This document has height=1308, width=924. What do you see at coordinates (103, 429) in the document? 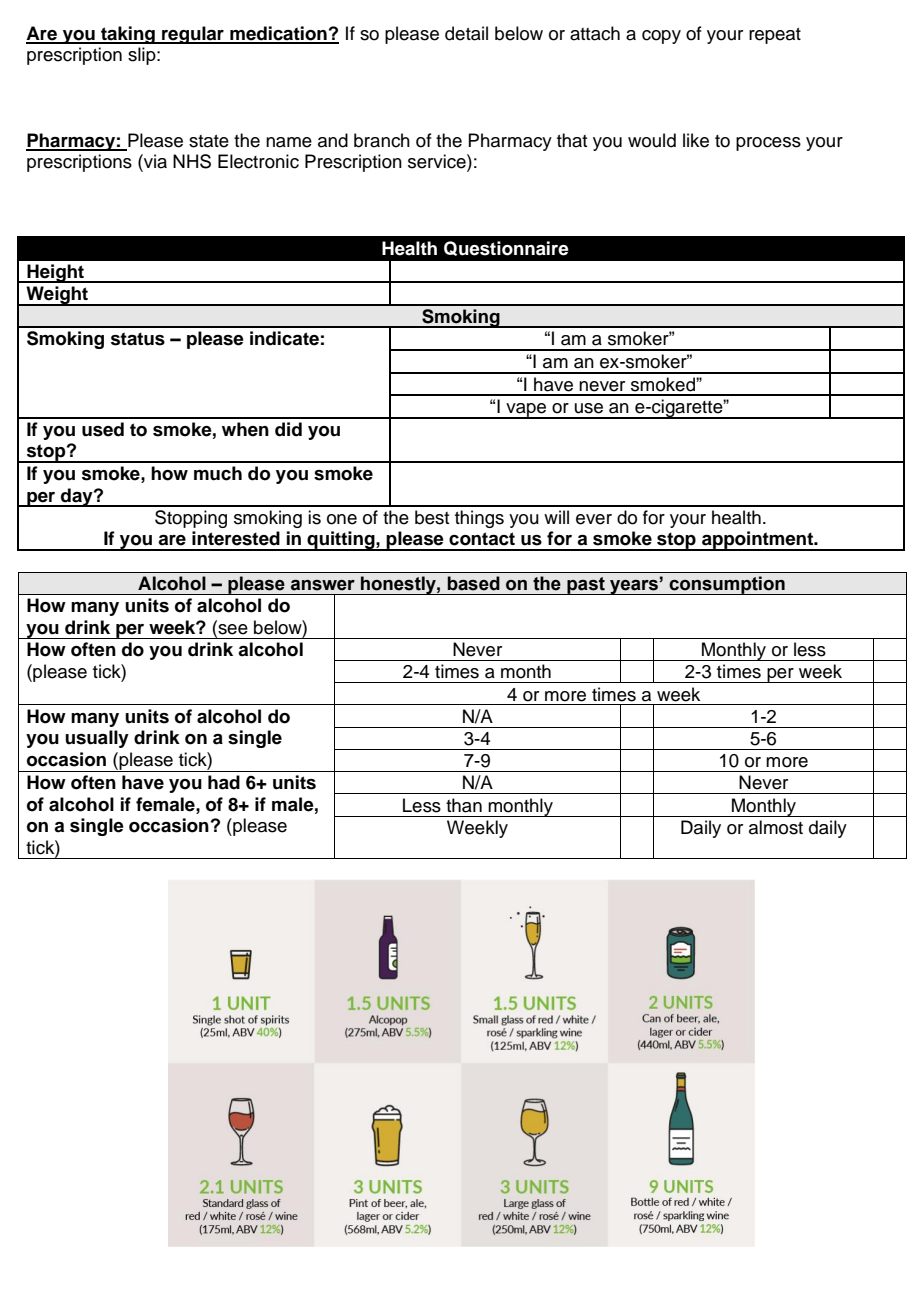
I see `used` at bounding box center [103, 429].
